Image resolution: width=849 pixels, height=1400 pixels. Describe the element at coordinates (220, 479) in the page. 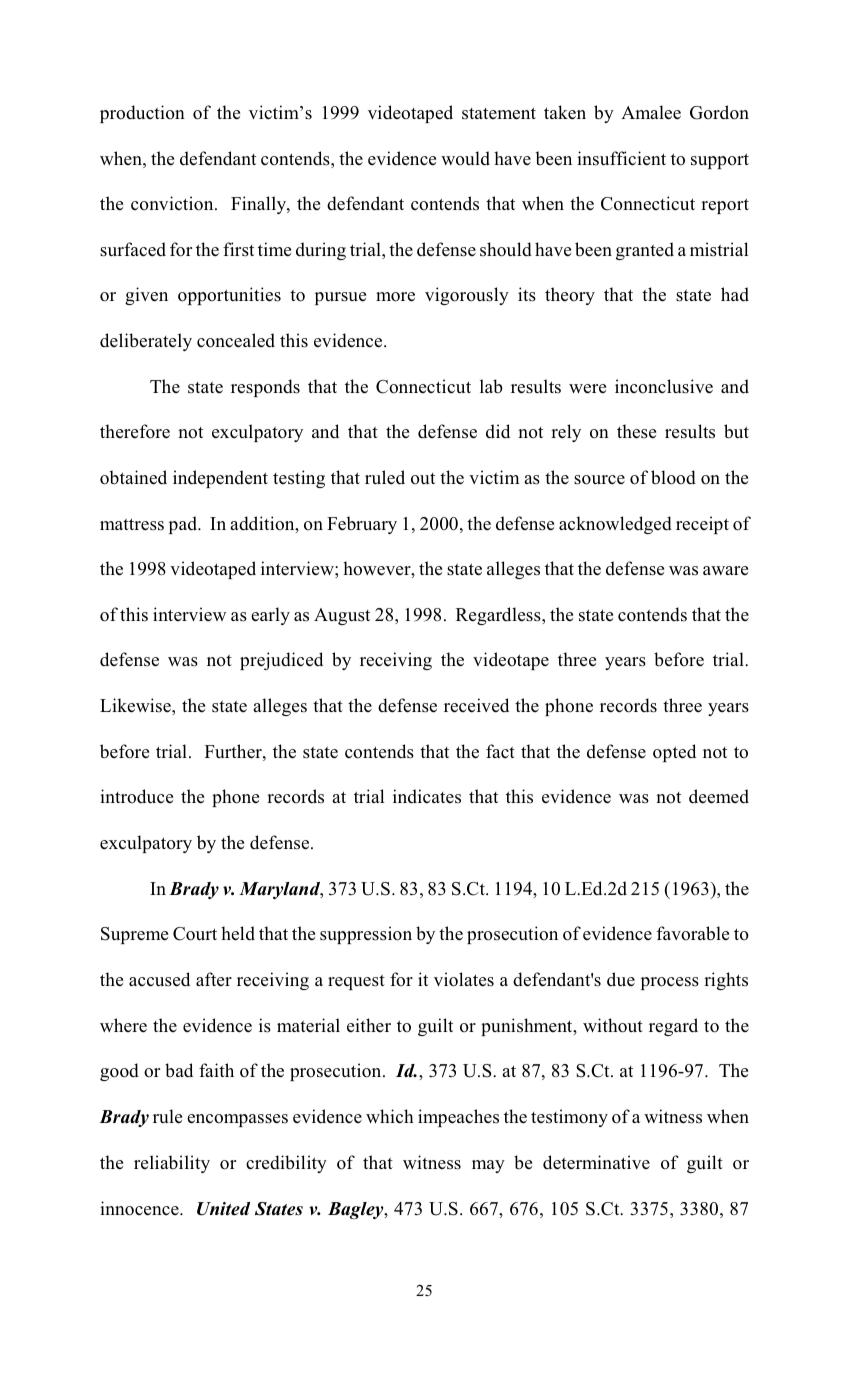

I see `independent` at that location.
